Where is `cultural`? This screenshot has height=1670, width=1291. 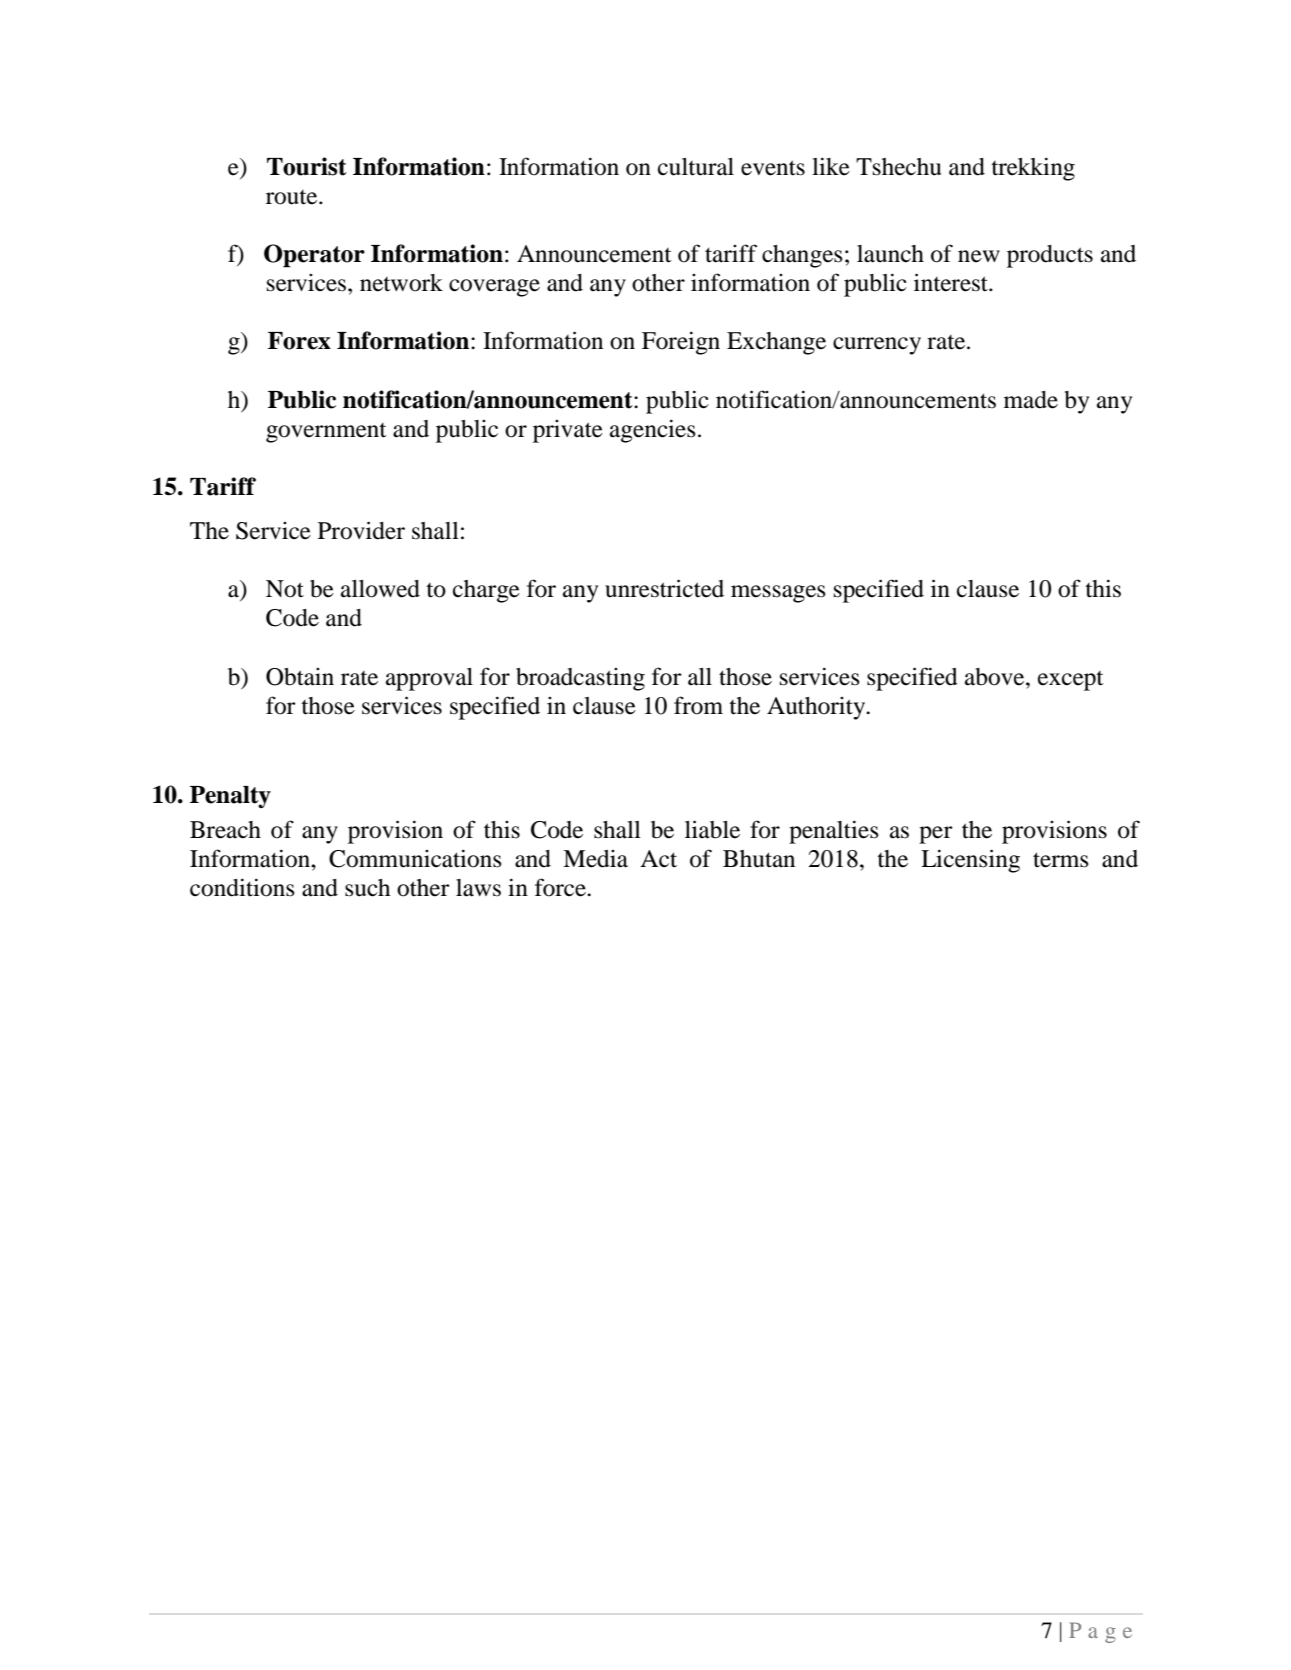
cultural is located at coordinates (696, 167).
